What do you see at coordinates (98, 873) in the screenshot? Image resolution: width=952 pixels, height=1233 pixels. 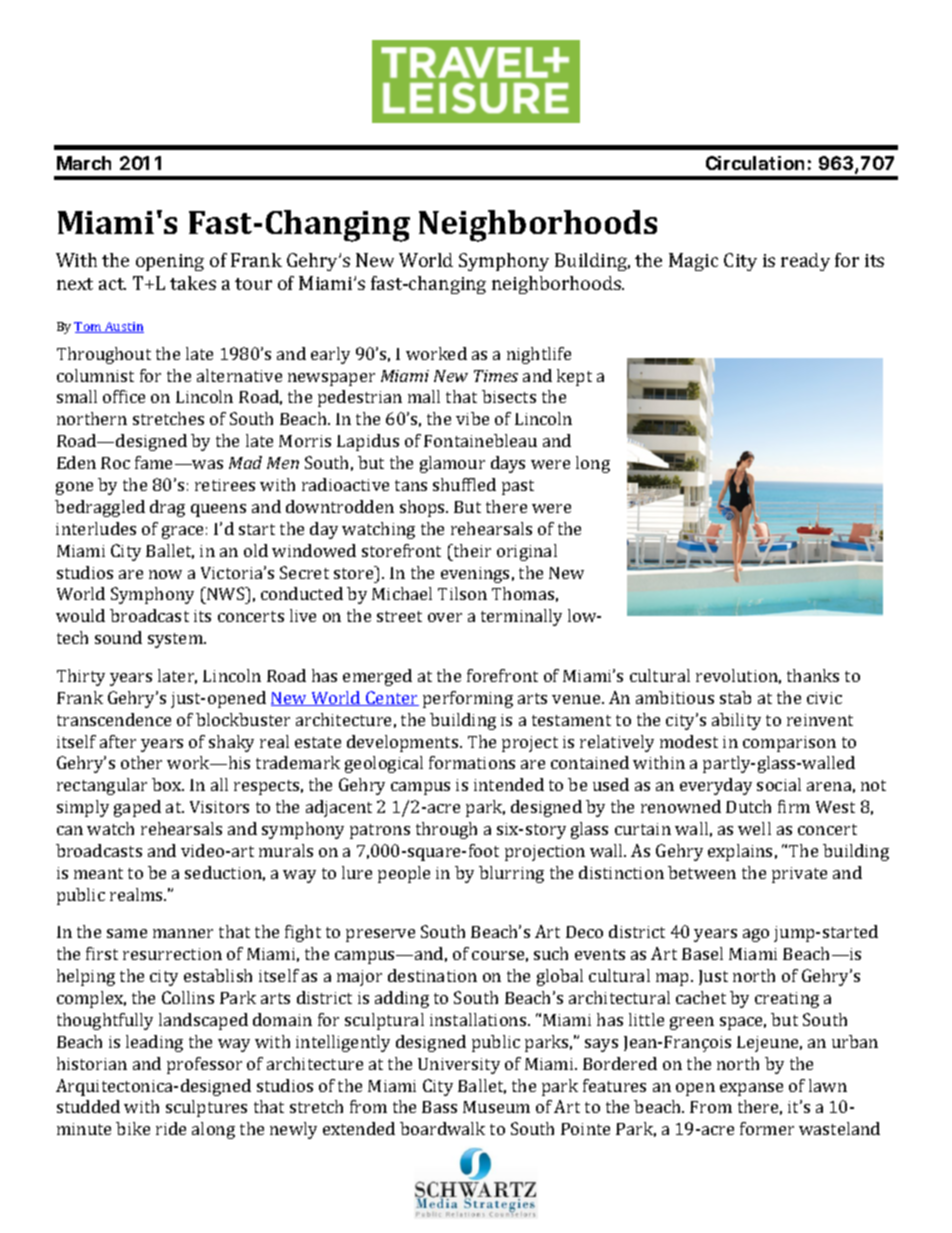 I see `meant` at bounding box center [98, 873].
